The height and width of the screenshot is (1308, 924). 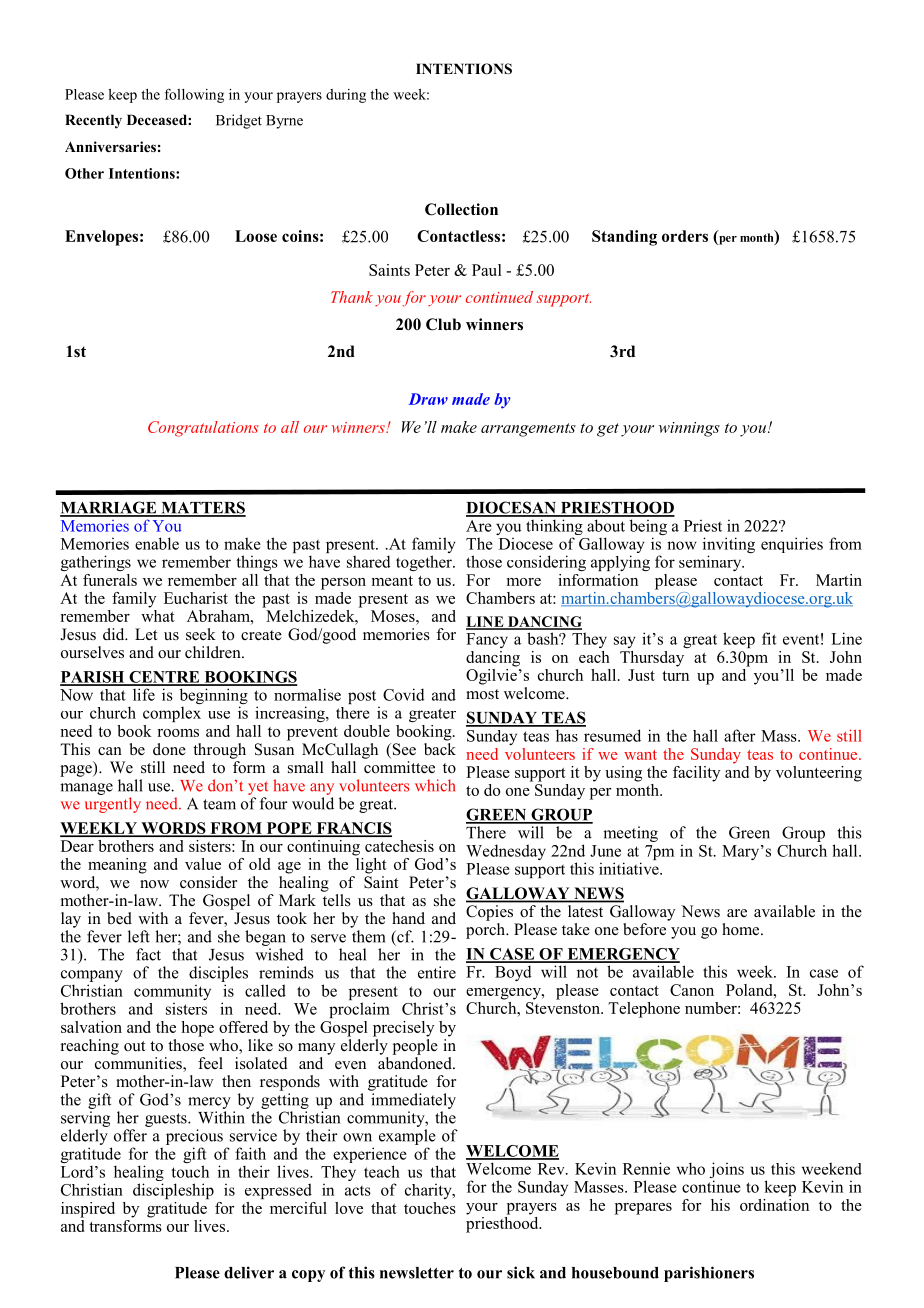 What do you see at coordinates (194, 95) in the screenshot?
I see `following` at bounding box center [194, 95].
